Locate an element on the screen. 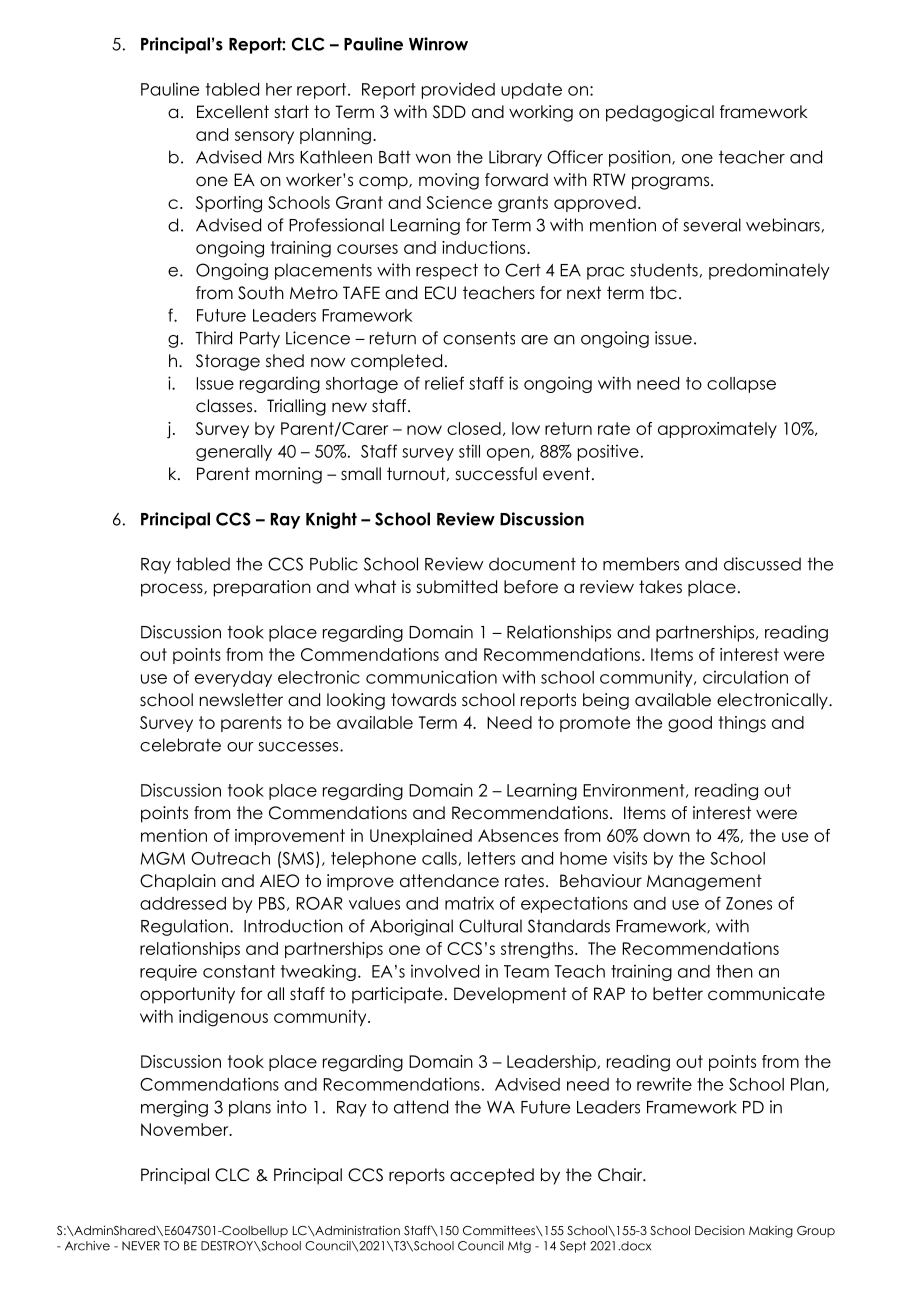  approximately is located at coordinates (717, 430).
